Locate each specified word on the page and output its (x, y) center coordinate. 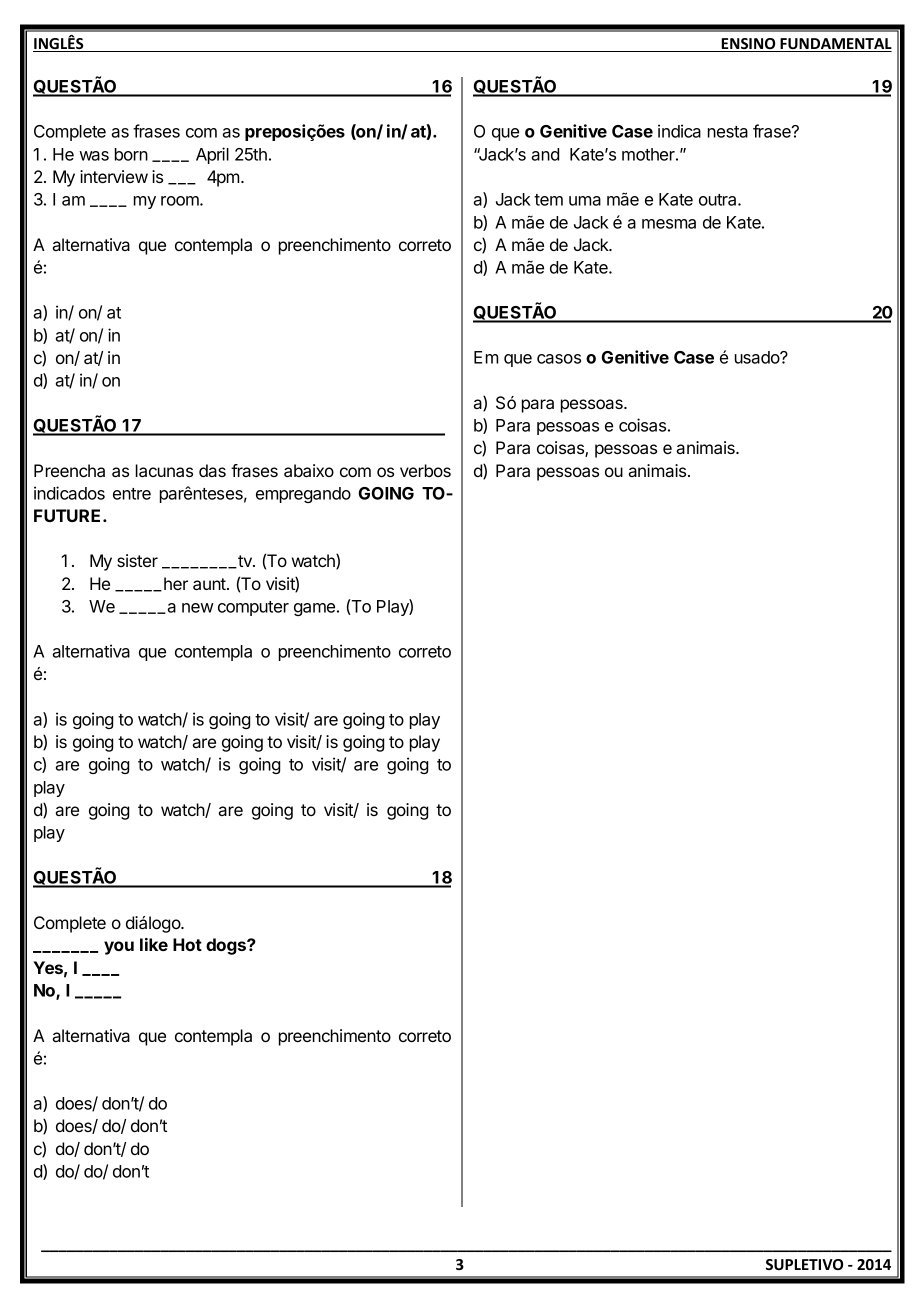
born (131, 154)
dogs (227, 946)
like (154, 944)
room (181, 201)
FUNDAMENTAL (835, 45)
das (212, 470)
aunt (210, 584)
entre (132, 494)
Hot (187, 944)
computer (253, 608)
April (212, 155)
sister (137, 560)
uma (585, 201)
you (119, 948)
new (198, 608)
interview (114, 176)
